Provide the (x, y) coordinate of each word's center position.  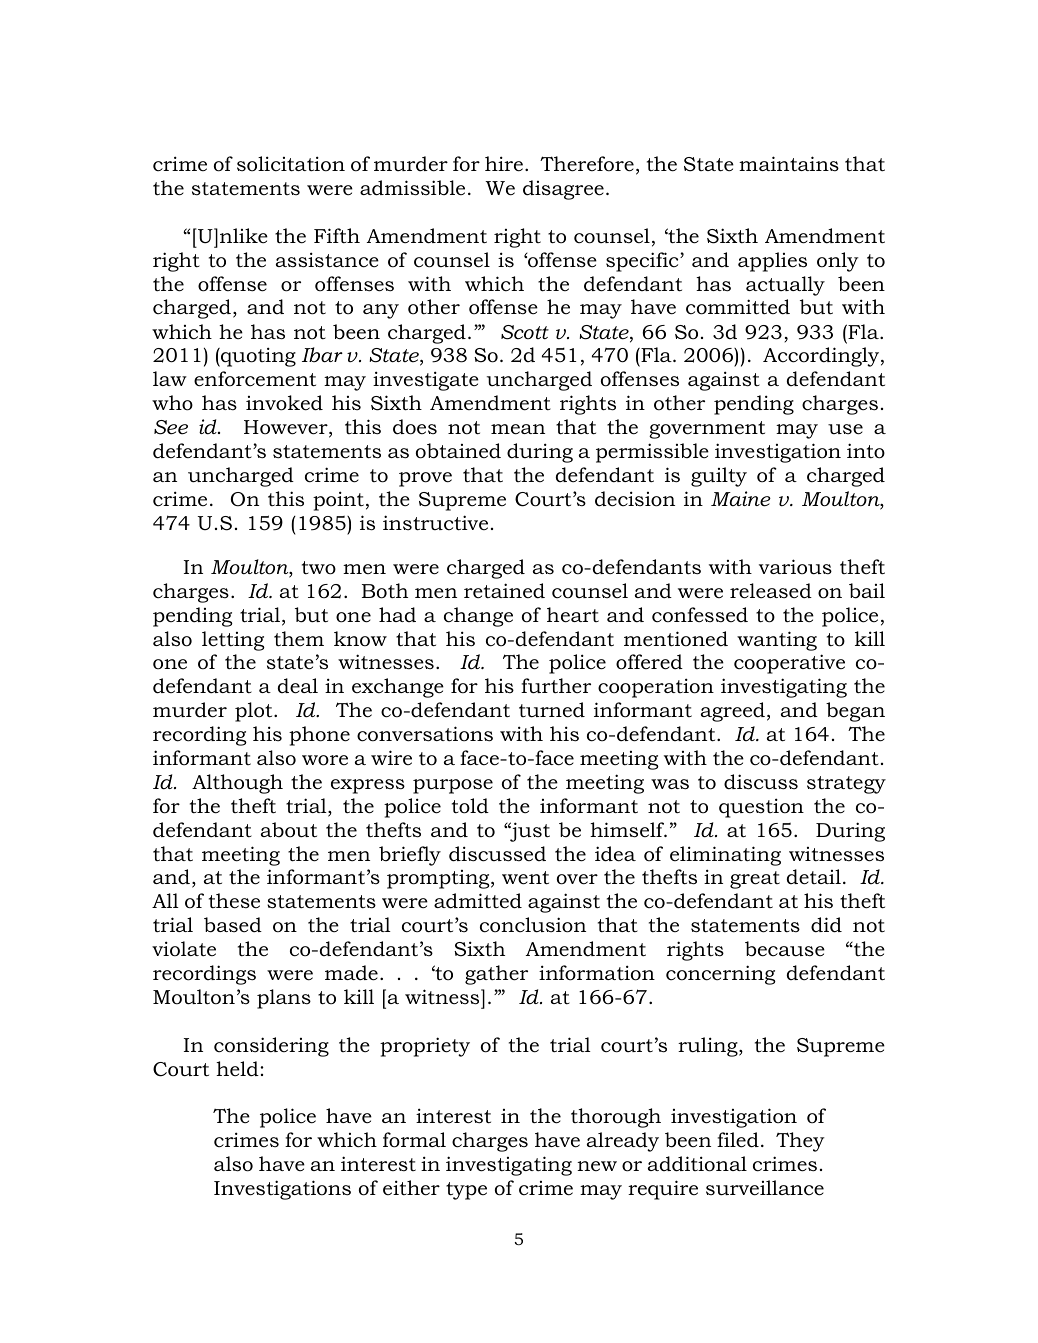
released (771, 591)
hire (504, 164)
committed (738, 307)
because (785, 949)
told (470, 806)
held (238, 1069)
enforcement (255, 379)
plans (284, 999)
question (761, 808)
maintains (789, 164)
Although (237, 784)
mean (518, 429)
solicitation (291, 164)
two (319, 568)
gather (496, 975)
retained (504, 591)
